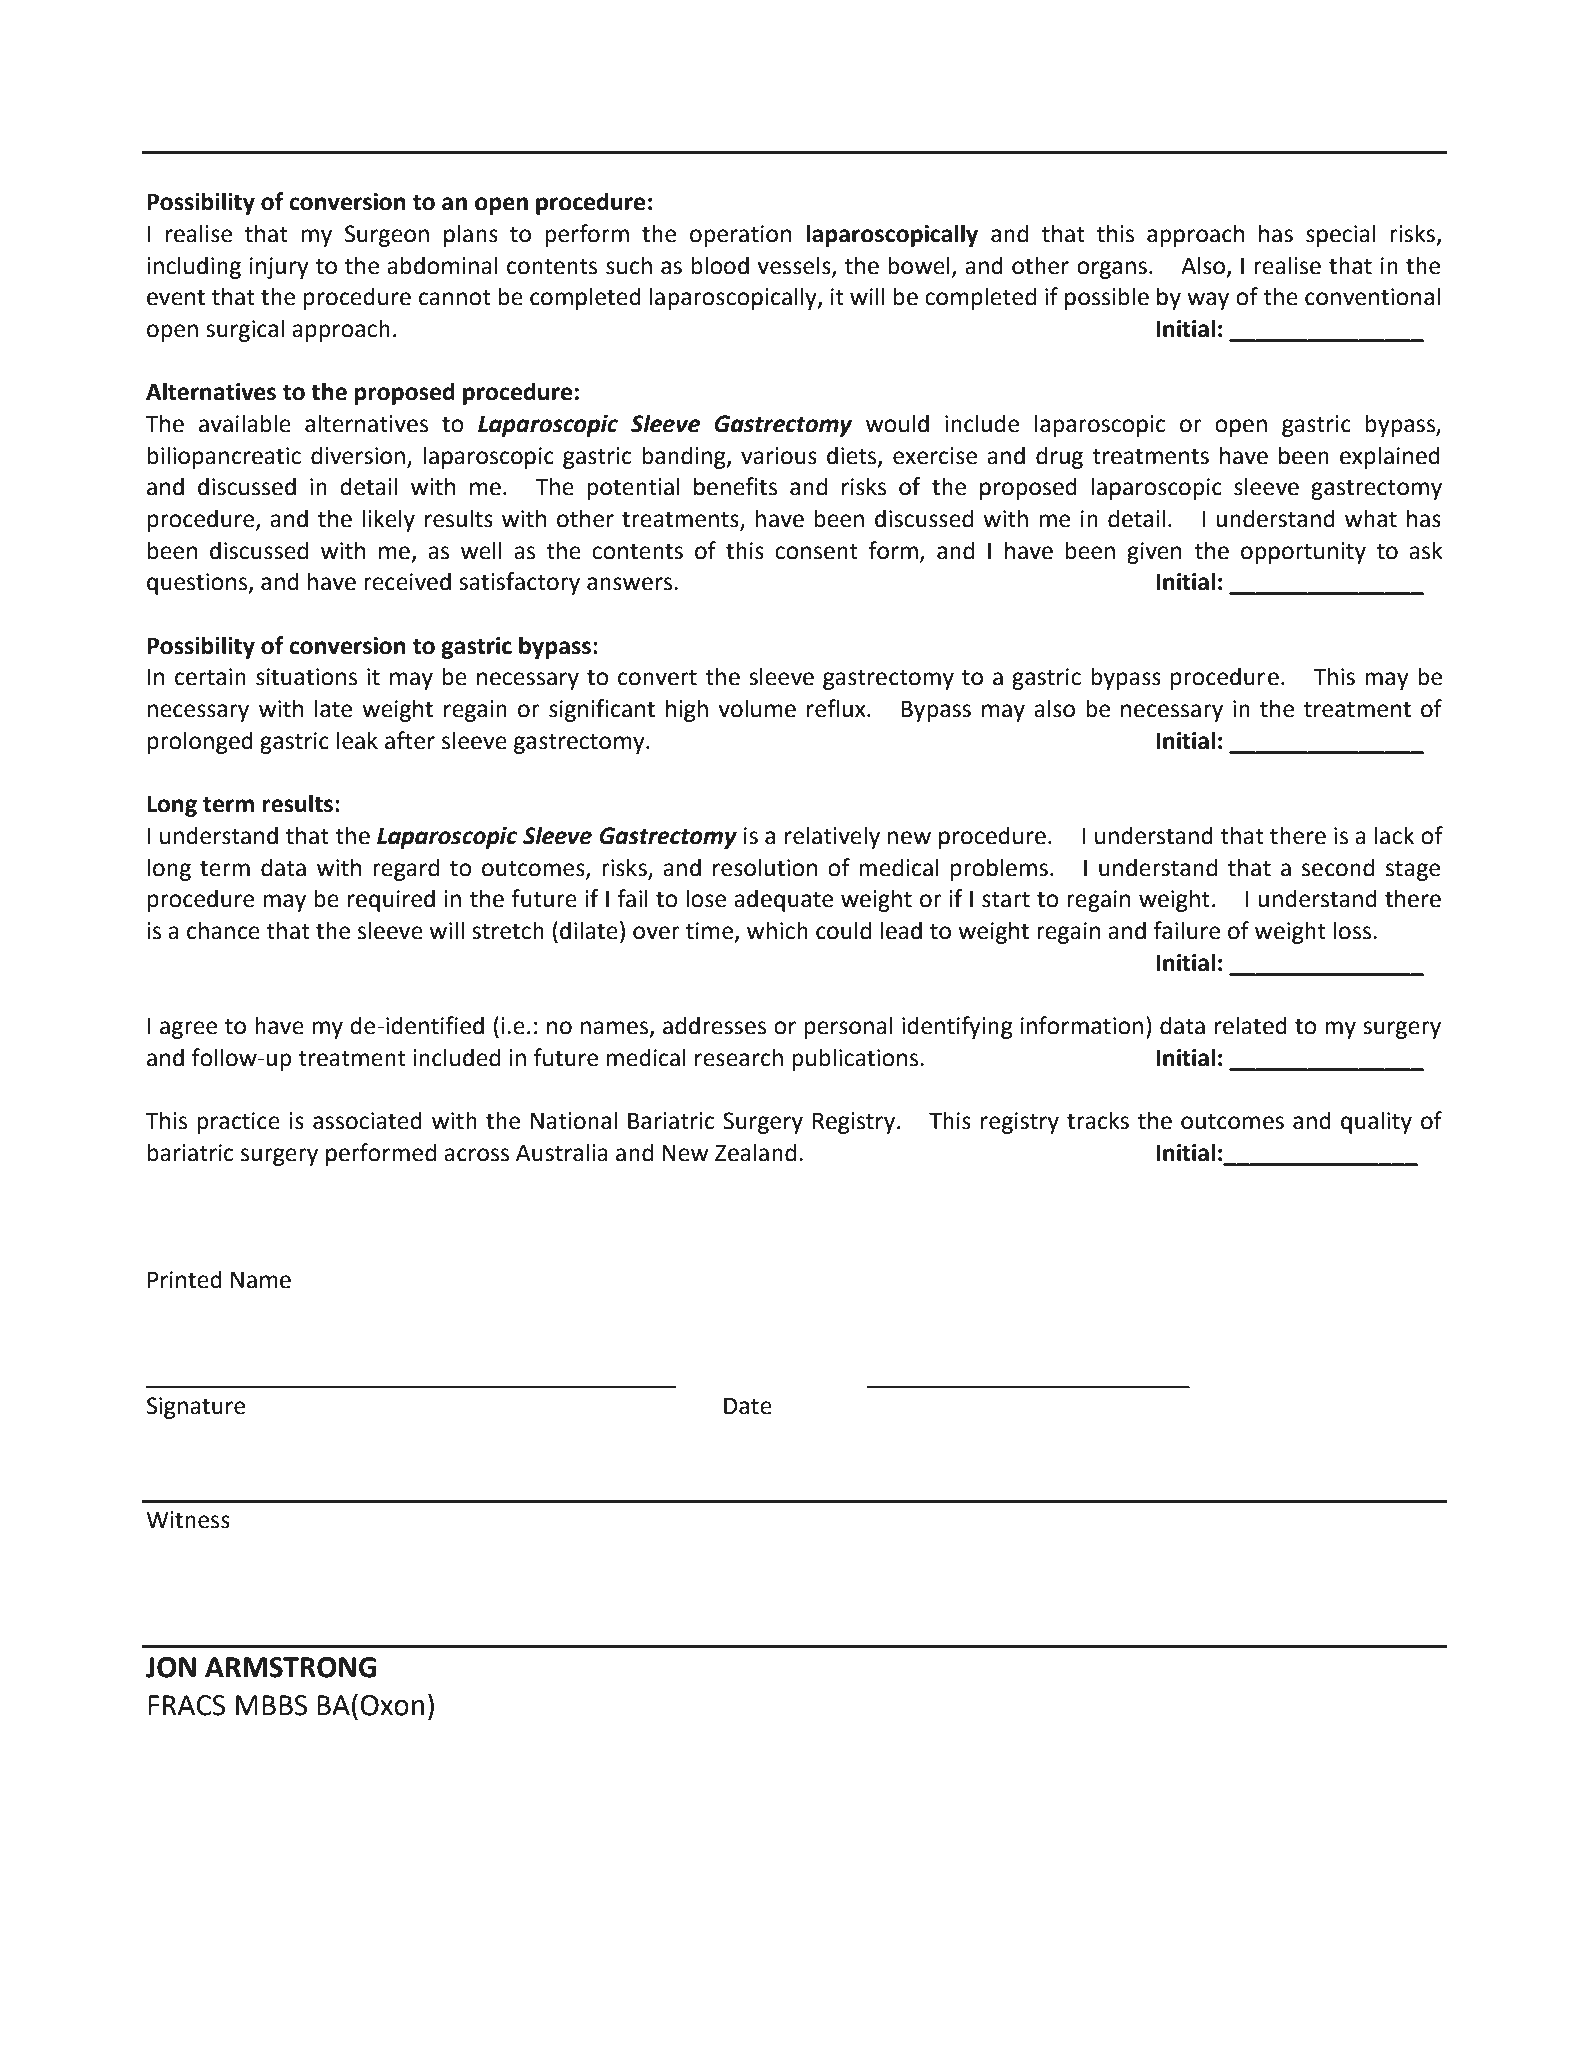 This screenshot has width=1589, height=2052. What do you see at coordinates (279, 268) in the screenshot?
I see `injury` at bounding box center [279, 268].
